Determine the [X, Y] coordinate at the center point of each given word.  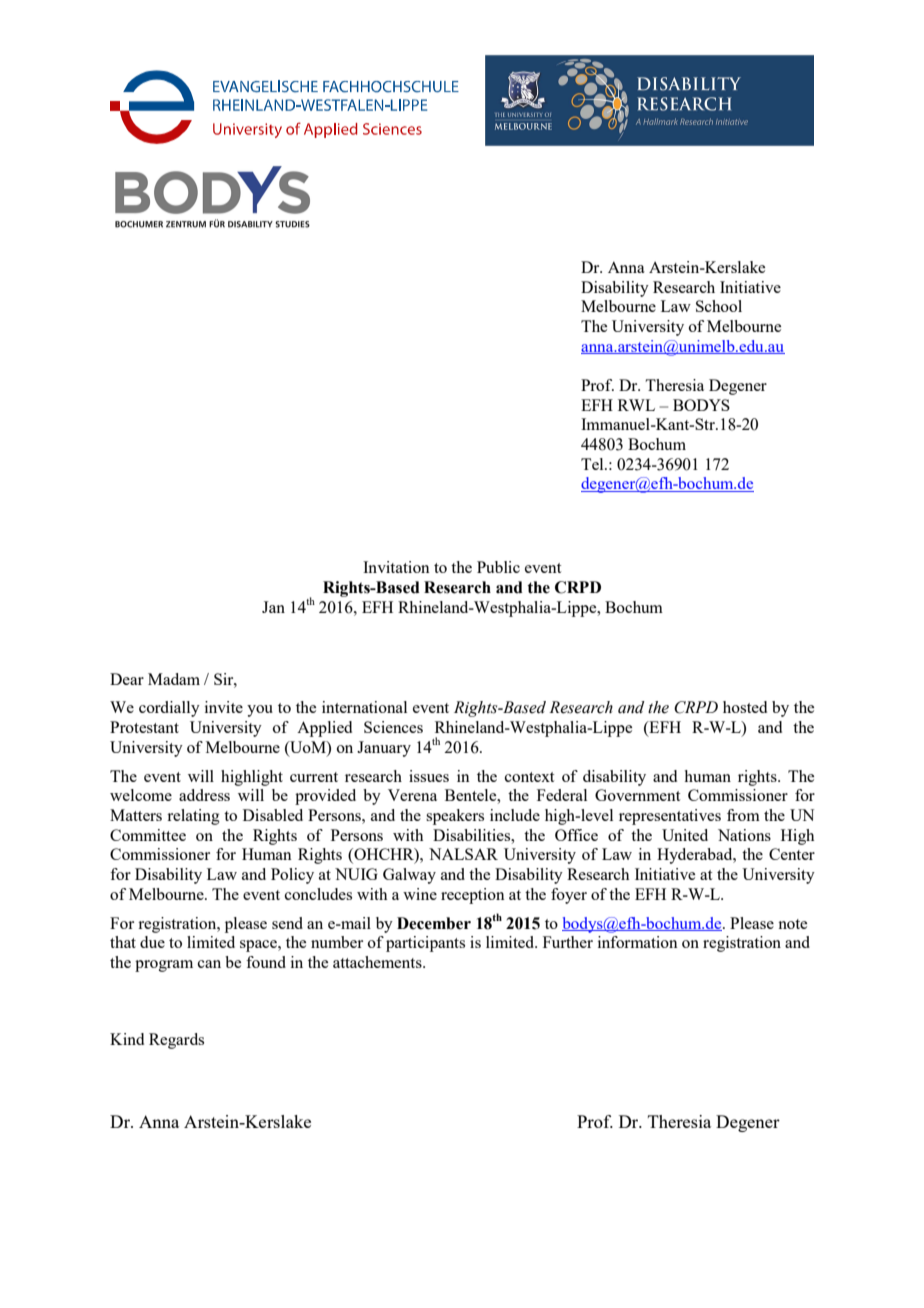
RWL [636, 405]
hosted [745, 707]
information [638, 942]
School [719, 306]
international [364, 707]
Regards [176, 1041]
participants [425, 944]
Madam [174, 679]
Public [498, 567]
